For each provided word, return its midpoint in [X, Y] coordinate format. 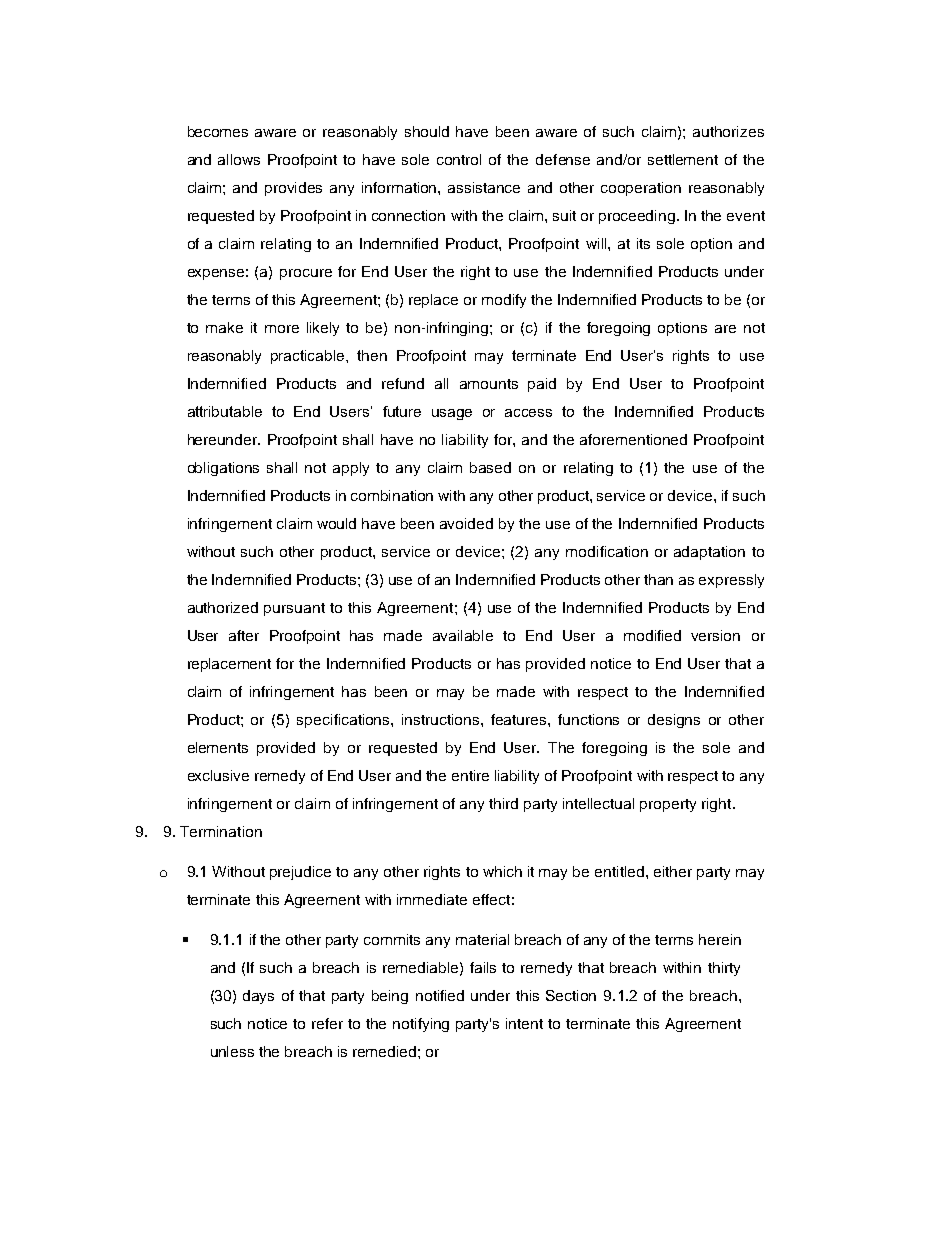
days [258, 997]
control [459, 159]
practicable [309, 357]
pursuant [294, 609]
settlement [683, 159]
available [463, 635]
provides [293, 189]
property [668, 805]
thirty [724, 969]
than [658, 579]
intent [524, 1023]
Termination [221, 831]
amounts [489, 384]
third [503, 803]
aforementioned [633, 439]
